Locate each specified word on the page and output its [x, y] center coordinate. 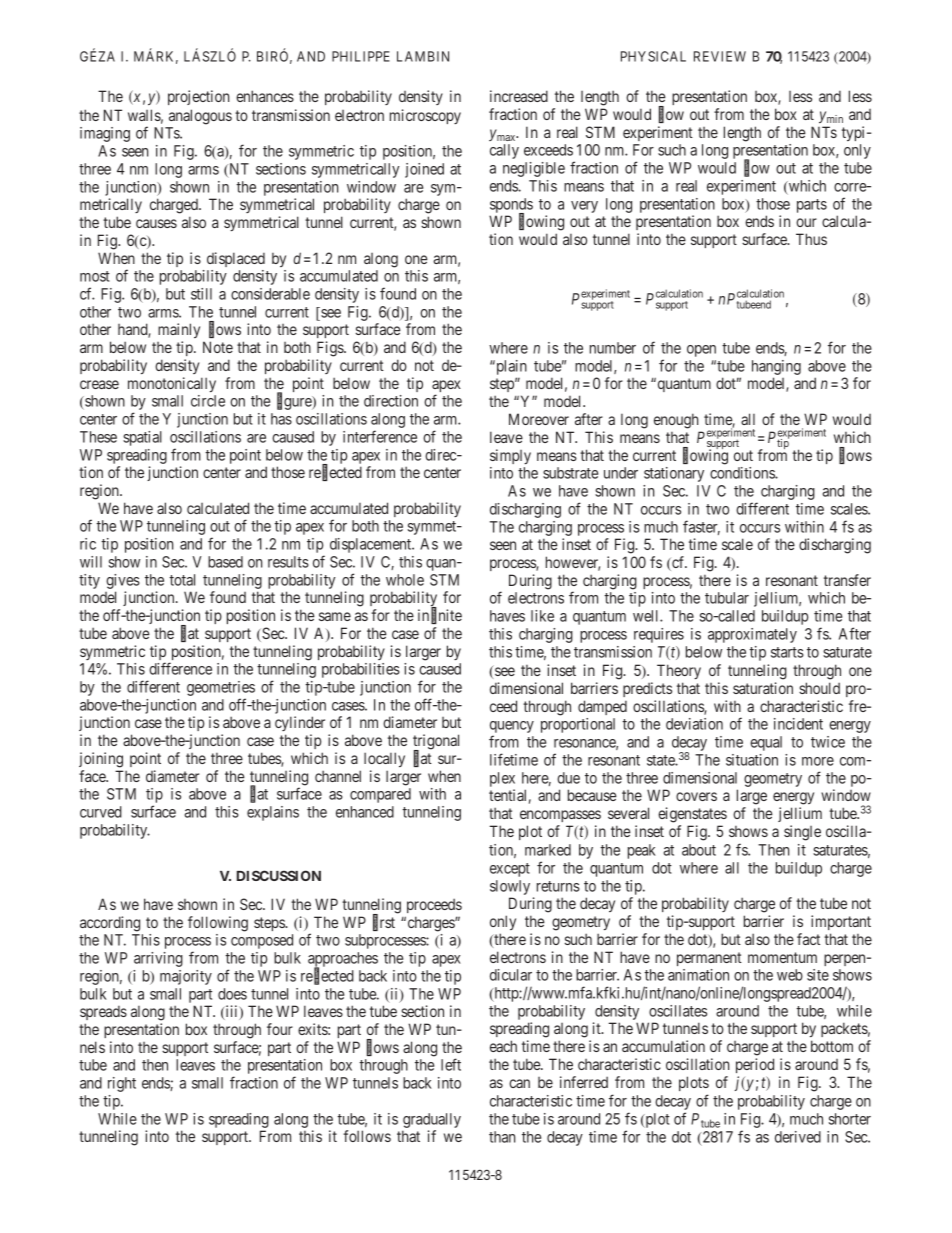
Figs [331, 349]
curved [101, 812]
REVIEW [720, 56]
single [802, 833]
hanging [776, 367]
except [510, 870]
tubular [727, 598]
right [122, 1084]
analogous [200, 117]
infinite [440, 616]
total [182, 580]
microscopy [425, 116]
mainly [179, 330]
